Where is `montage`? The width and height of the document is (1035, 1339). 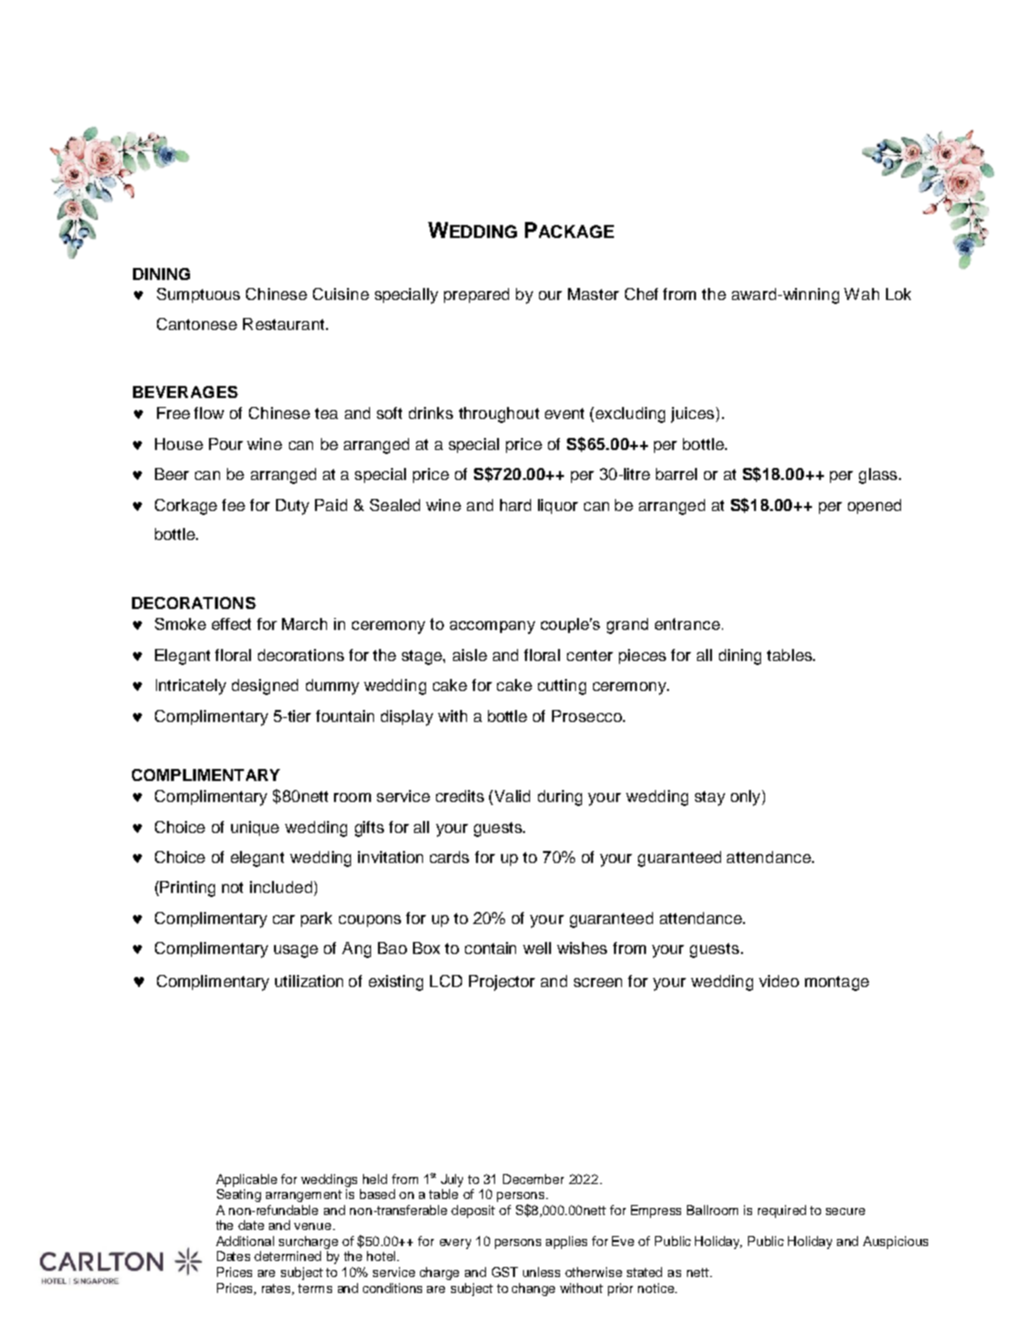 montage is located at coordinates (837, 983).
